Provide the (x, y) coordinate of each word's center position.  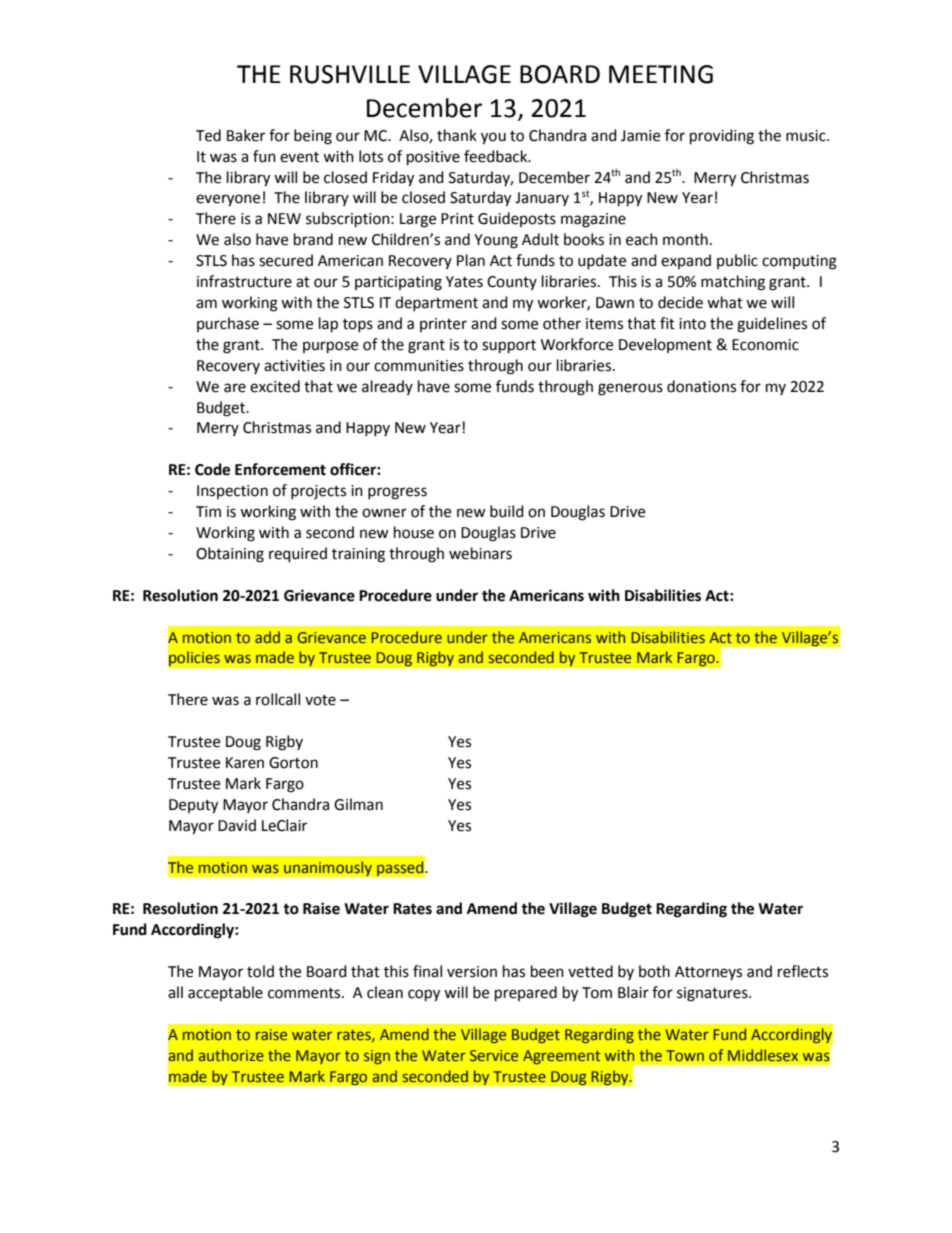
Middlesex (763, 1055)
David (237, 825)
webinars (480, 553)
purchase (228, 324)
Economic (765, 345)
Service (494, 1055)
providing (722, 137)
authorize (231, 1055)
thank (457, 135)
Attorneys (708, 973)
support (509, 347)
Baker (246, 135)
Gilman (358, 804)
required (298, 555)
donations (701, 386)
